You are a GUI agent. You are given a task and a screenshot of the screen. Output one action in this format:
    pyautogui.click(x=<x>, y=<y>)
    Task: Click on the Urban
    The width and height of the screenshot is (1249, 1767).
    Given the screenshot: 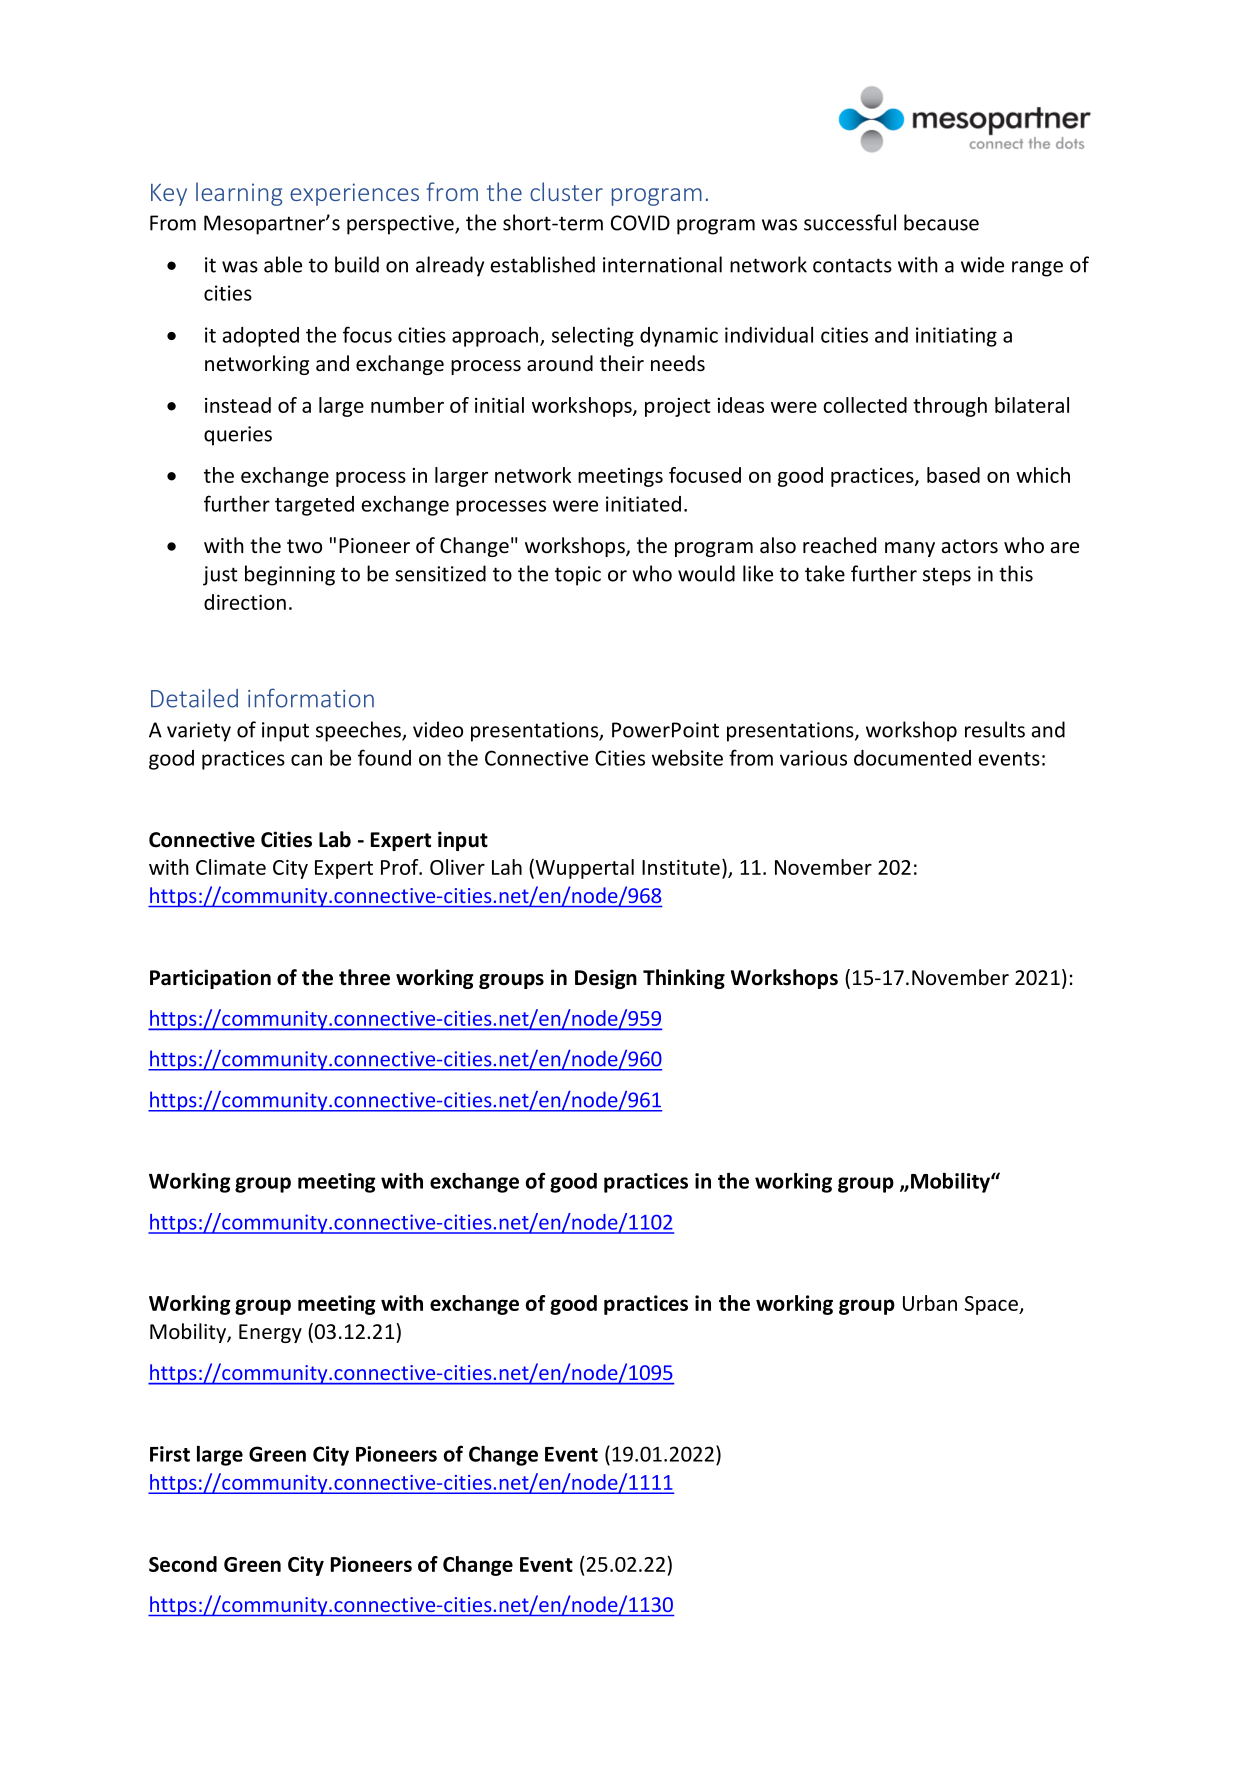 What is the action you would take?
    pyautogui.click(x=930, y=1303)
